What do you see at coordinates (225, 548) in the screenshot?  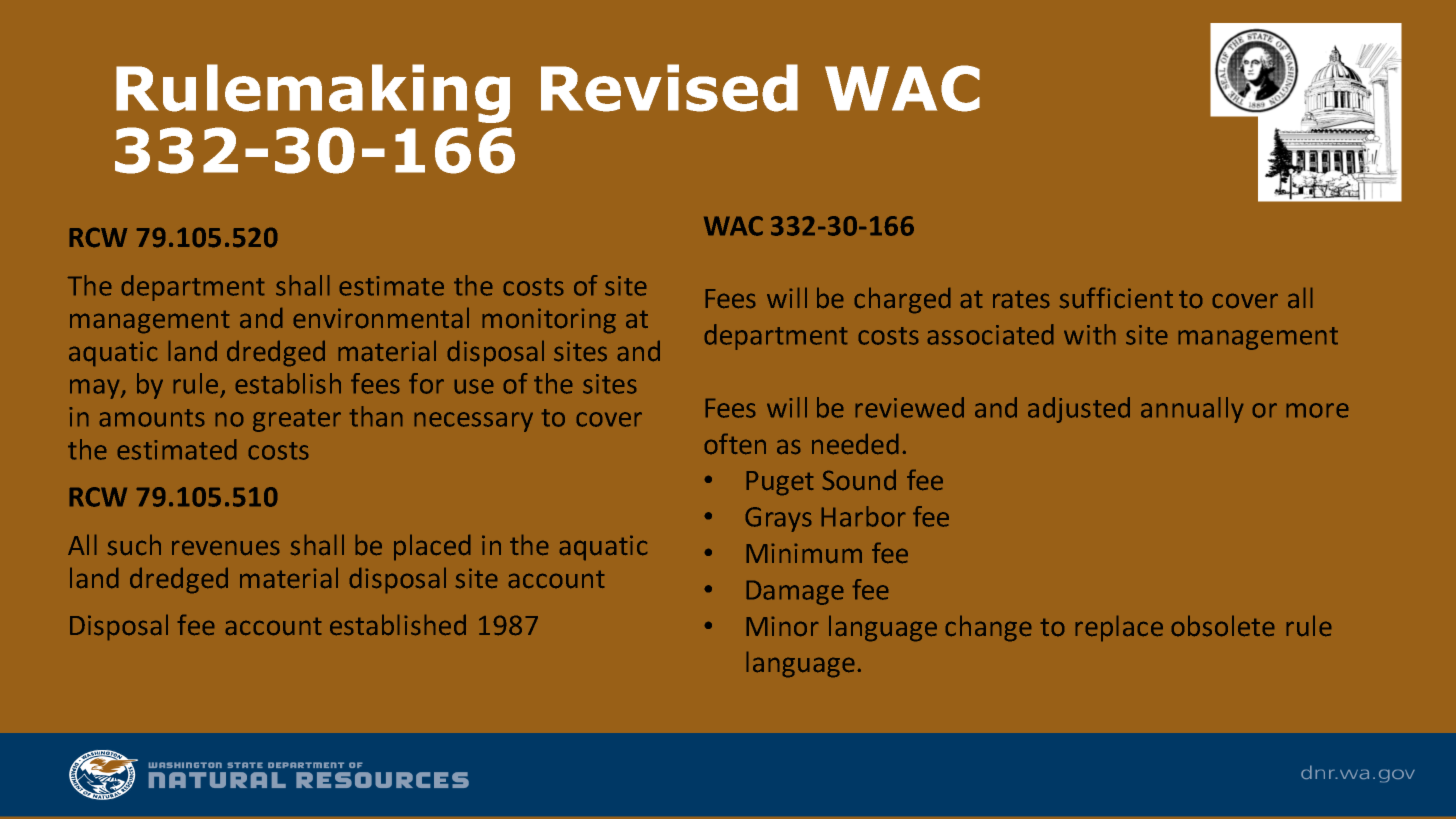 I see `revenues` at bounding box center [225, 548].
